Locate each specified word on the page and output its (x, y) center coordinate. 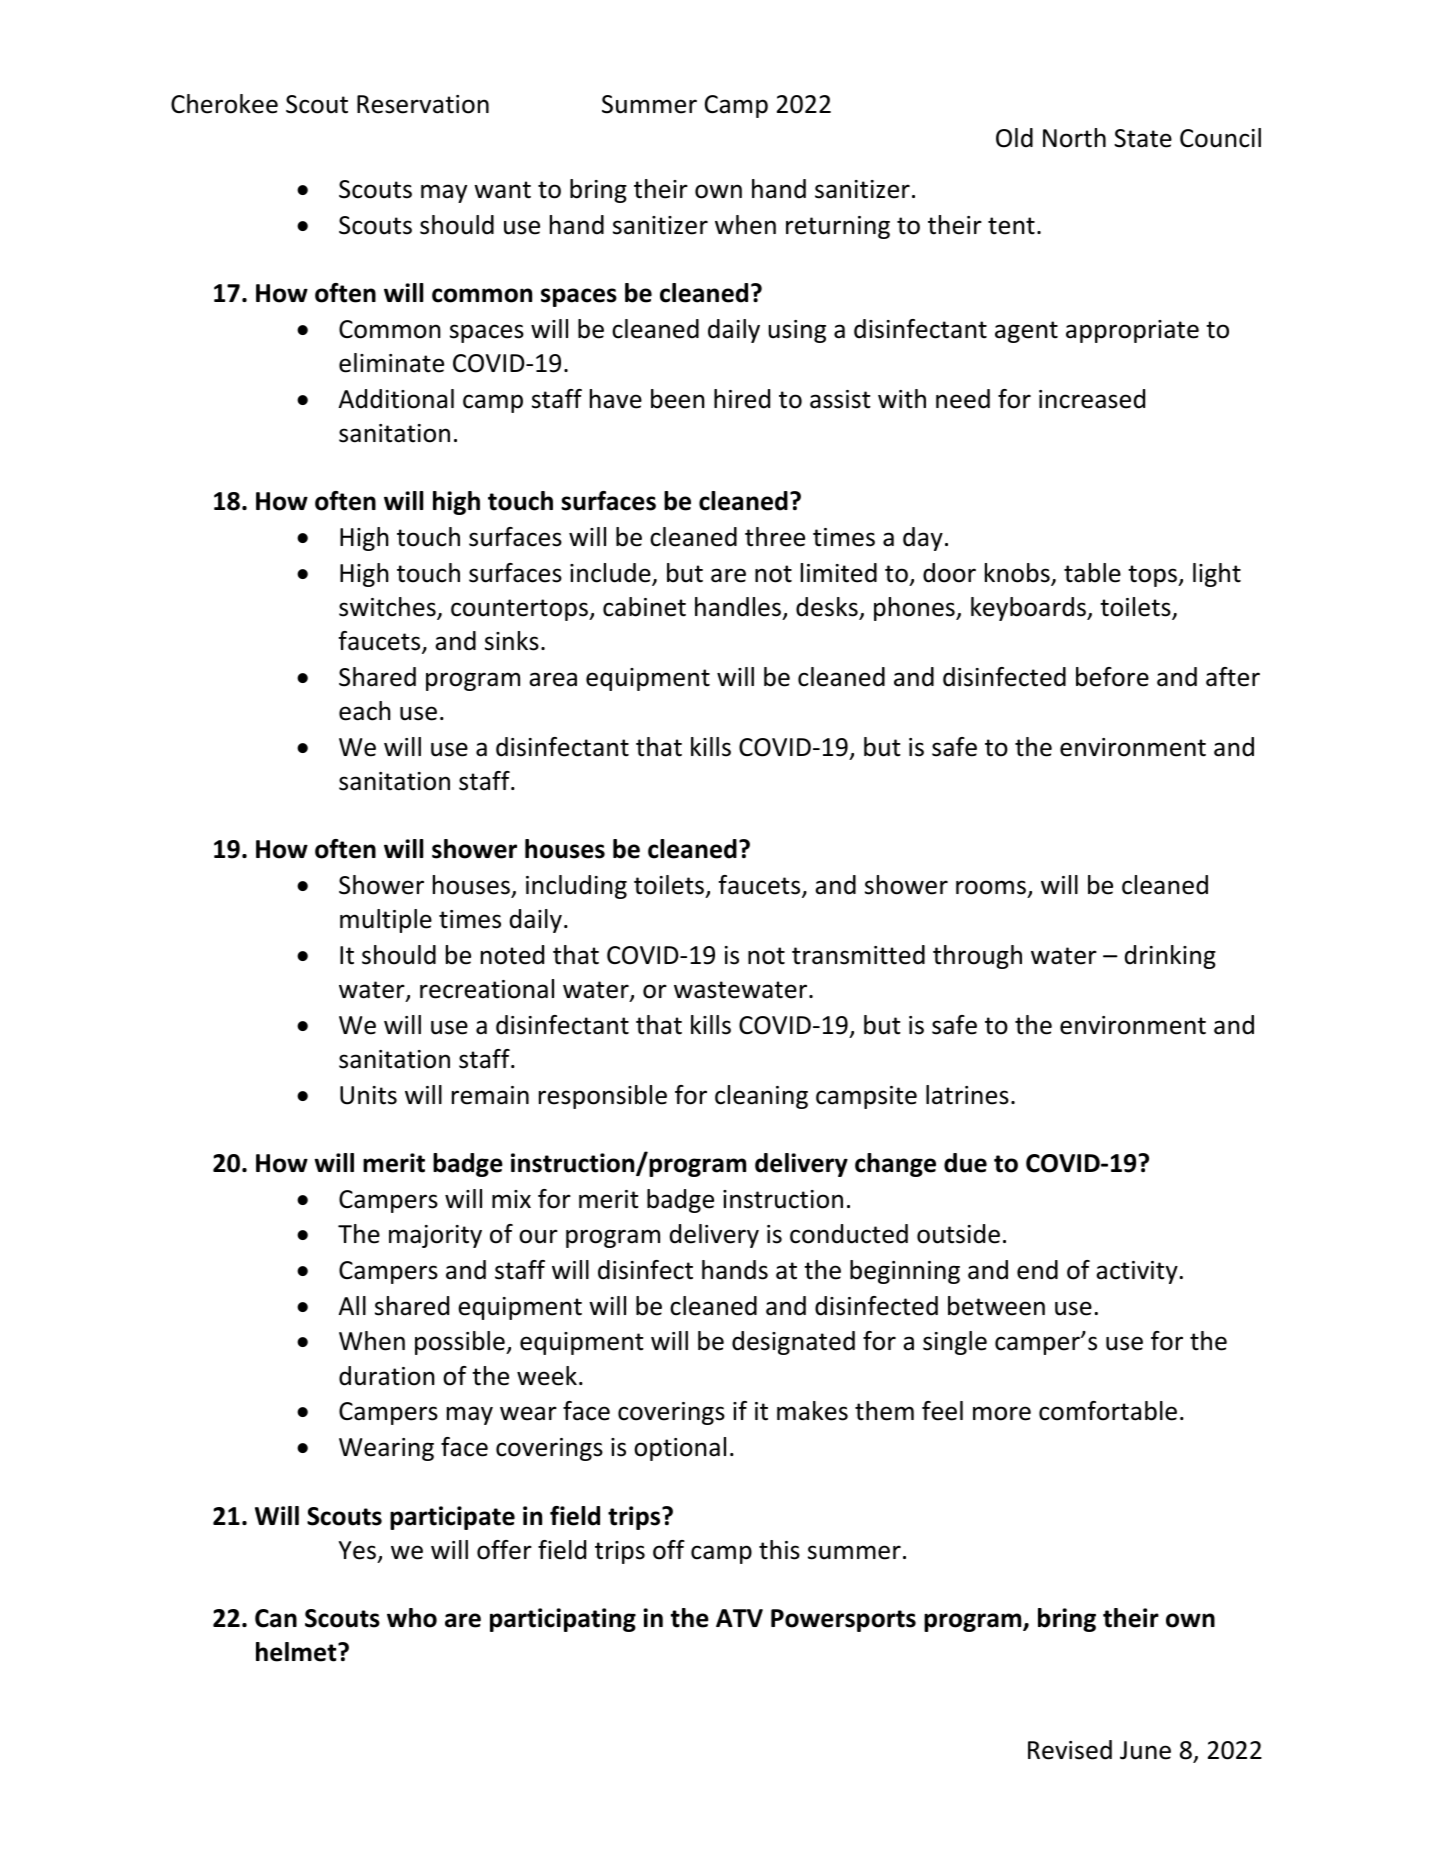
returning (838, 227)
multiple (386, 921)
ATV (739, 1618)
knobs (1018, 574)
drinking (1170, 957)
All (352, 1305)
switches (388, 608)
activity (1137, 1272)
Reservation (423, 104)
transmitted (858, 955)
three (775, 537)
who (412, 1618)
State (1143, 138)
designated (793, 1343)
